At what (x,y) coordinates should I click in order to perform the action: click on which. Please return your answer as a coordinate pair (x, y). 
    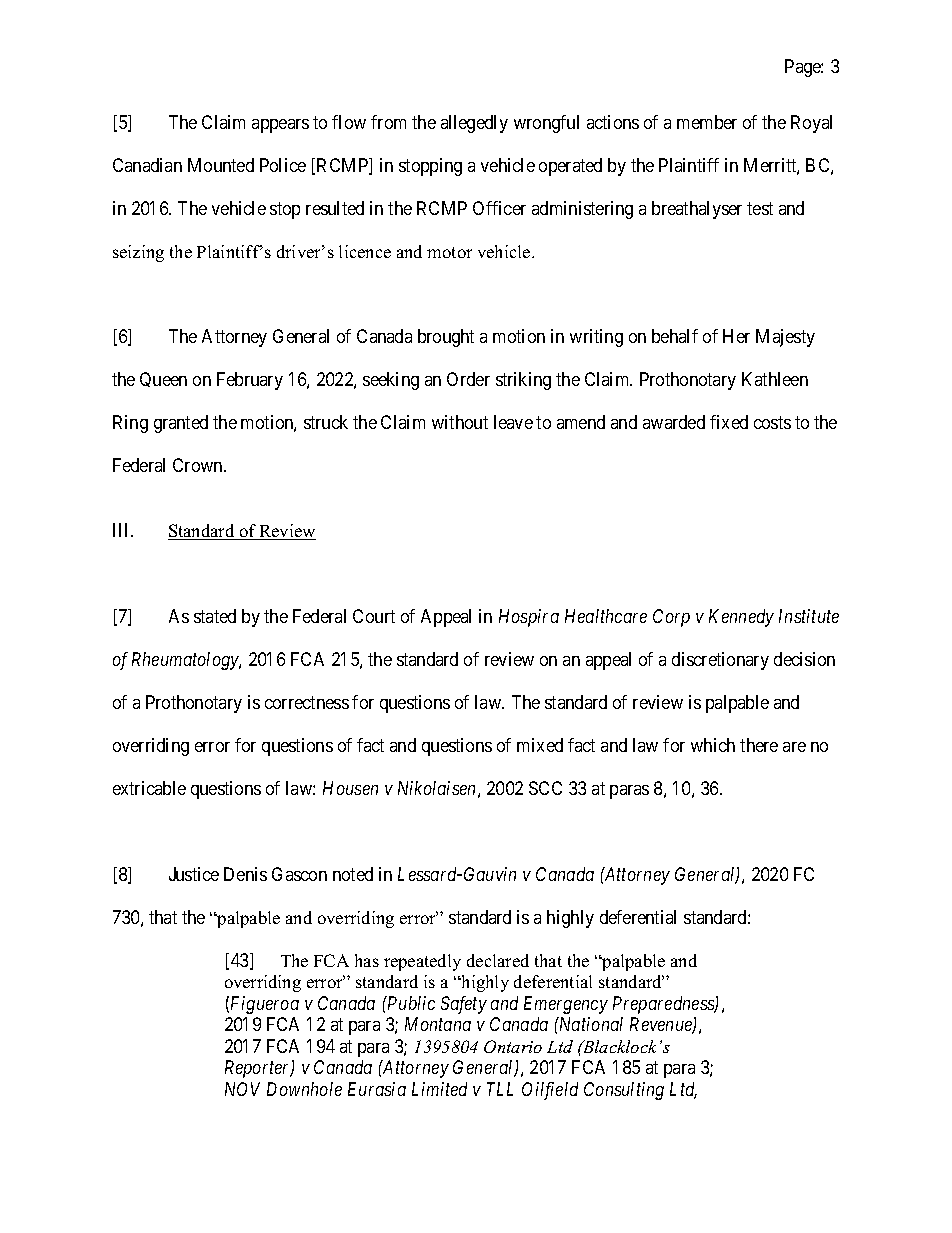
    Looking at the image, I should click on (713, 745).
